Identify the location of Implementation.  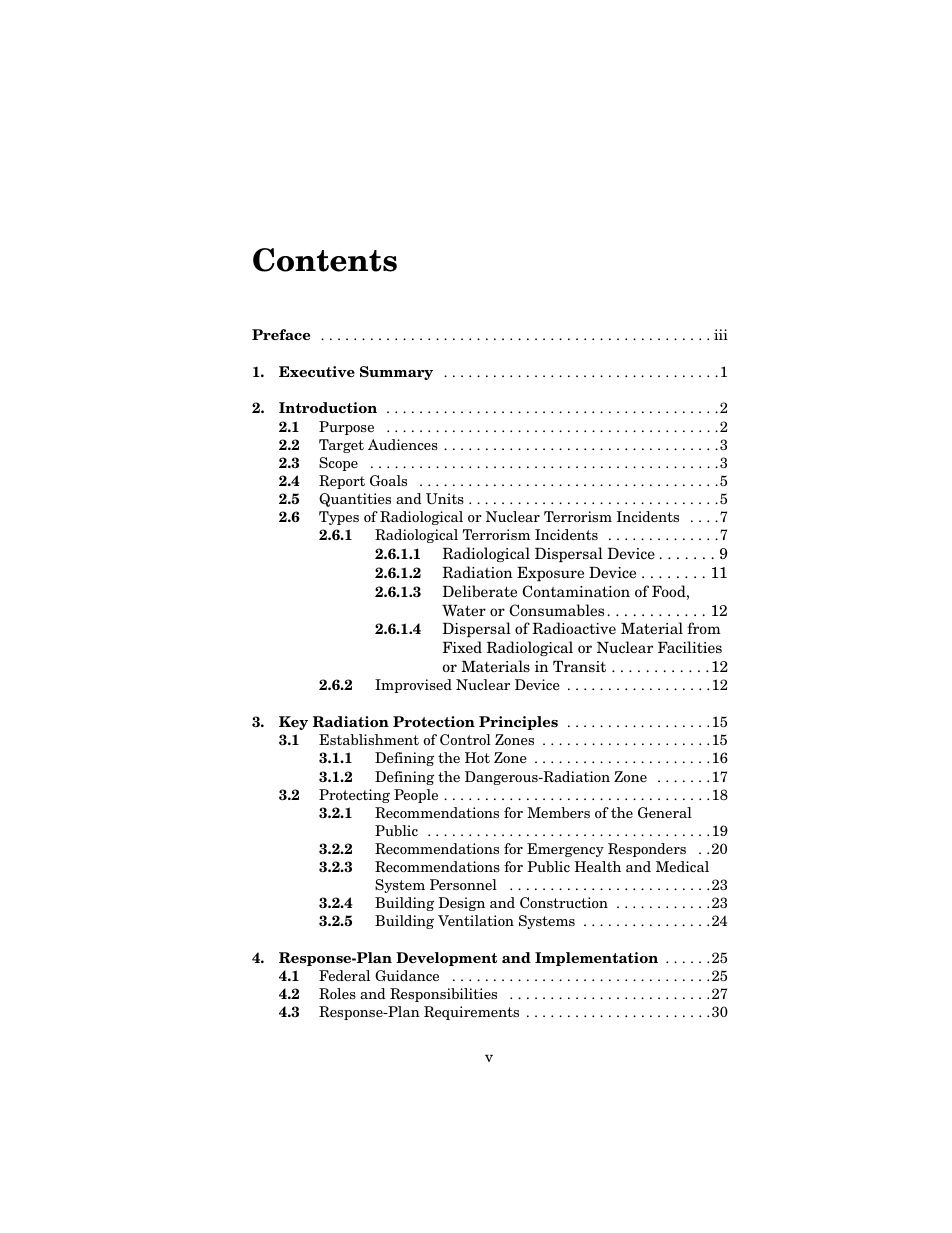
(596, 959).
